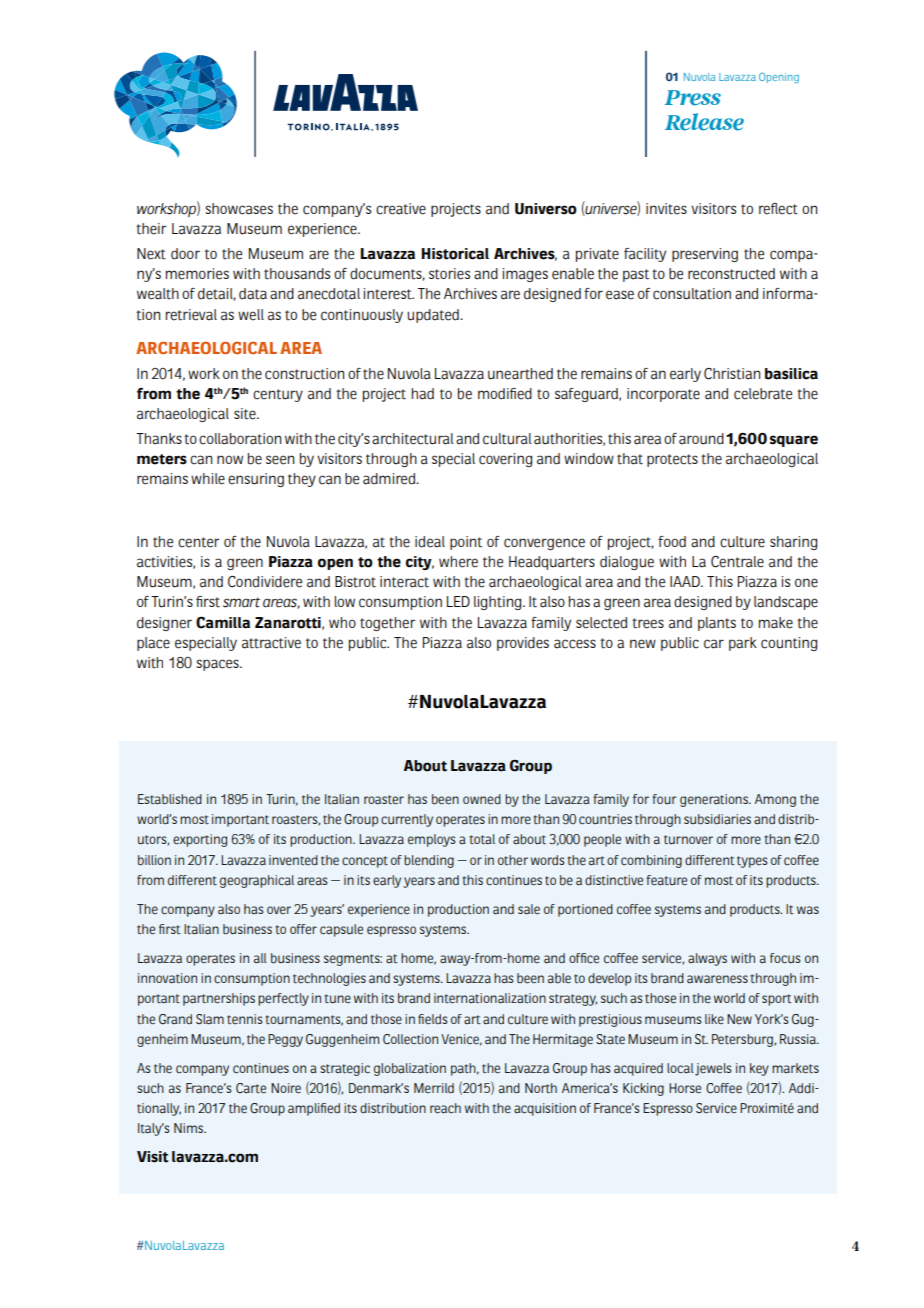 The width and height of the screenshot is (924, 1308). What do you see at coordinates (455, 254) in the screenshot?
I see `Historical` at bounding box center [455, 254].
